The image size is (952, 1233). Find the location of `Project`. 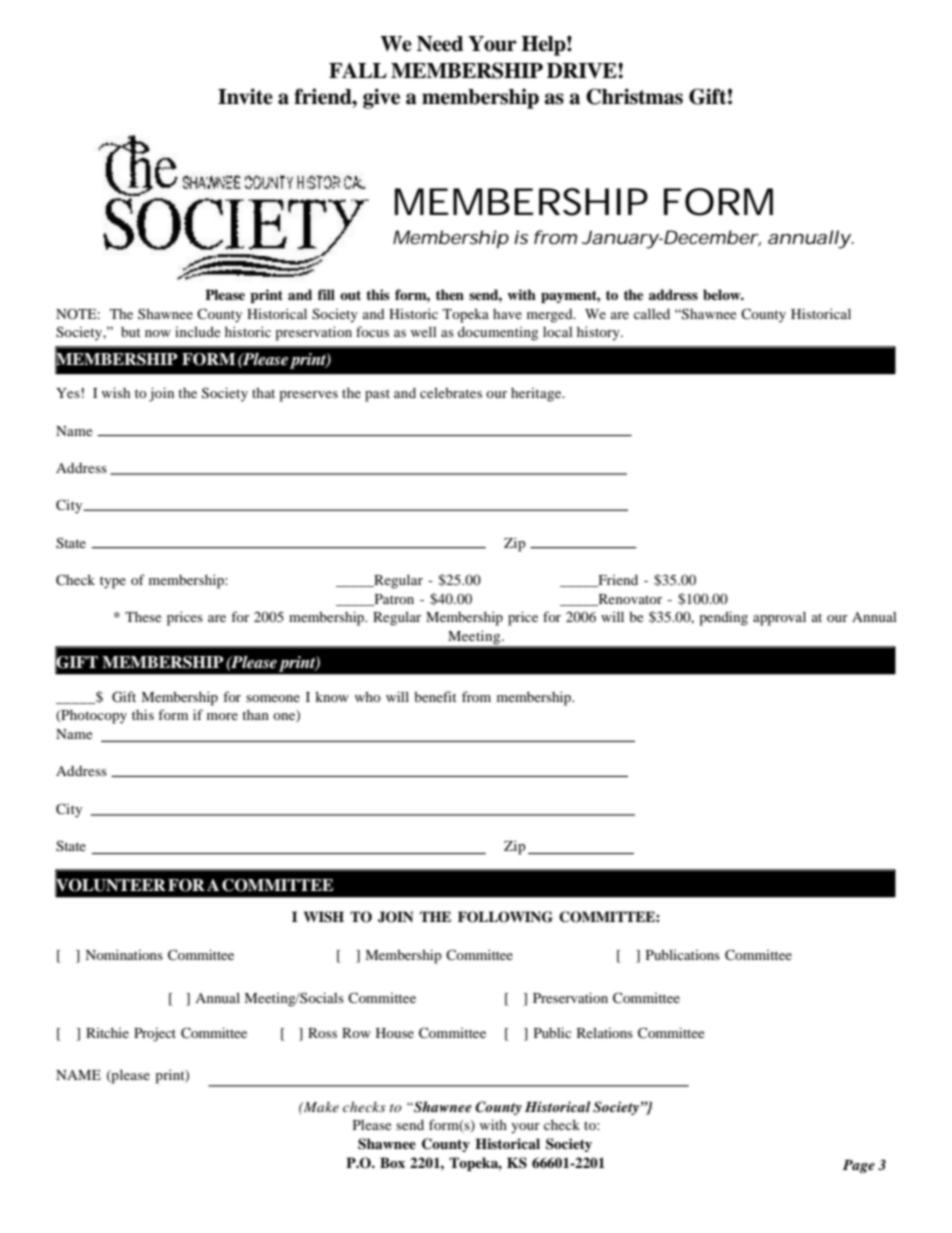

Project is located at coordinates (155, 1034).
